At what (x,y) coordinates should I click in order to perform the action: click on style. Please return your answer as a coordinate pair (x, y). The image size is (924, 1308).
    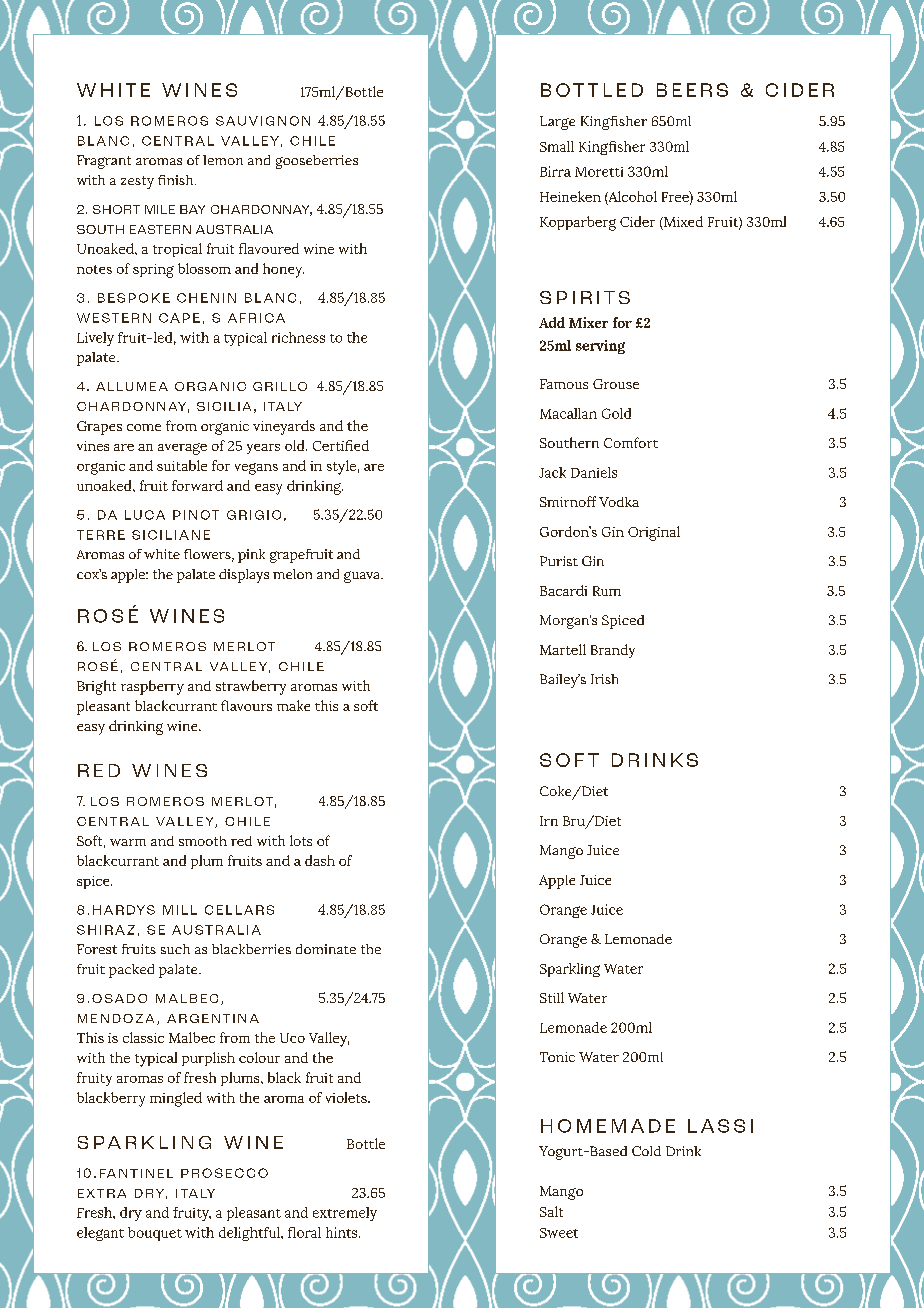
    Looking at the image, I should click on (341, 467).
